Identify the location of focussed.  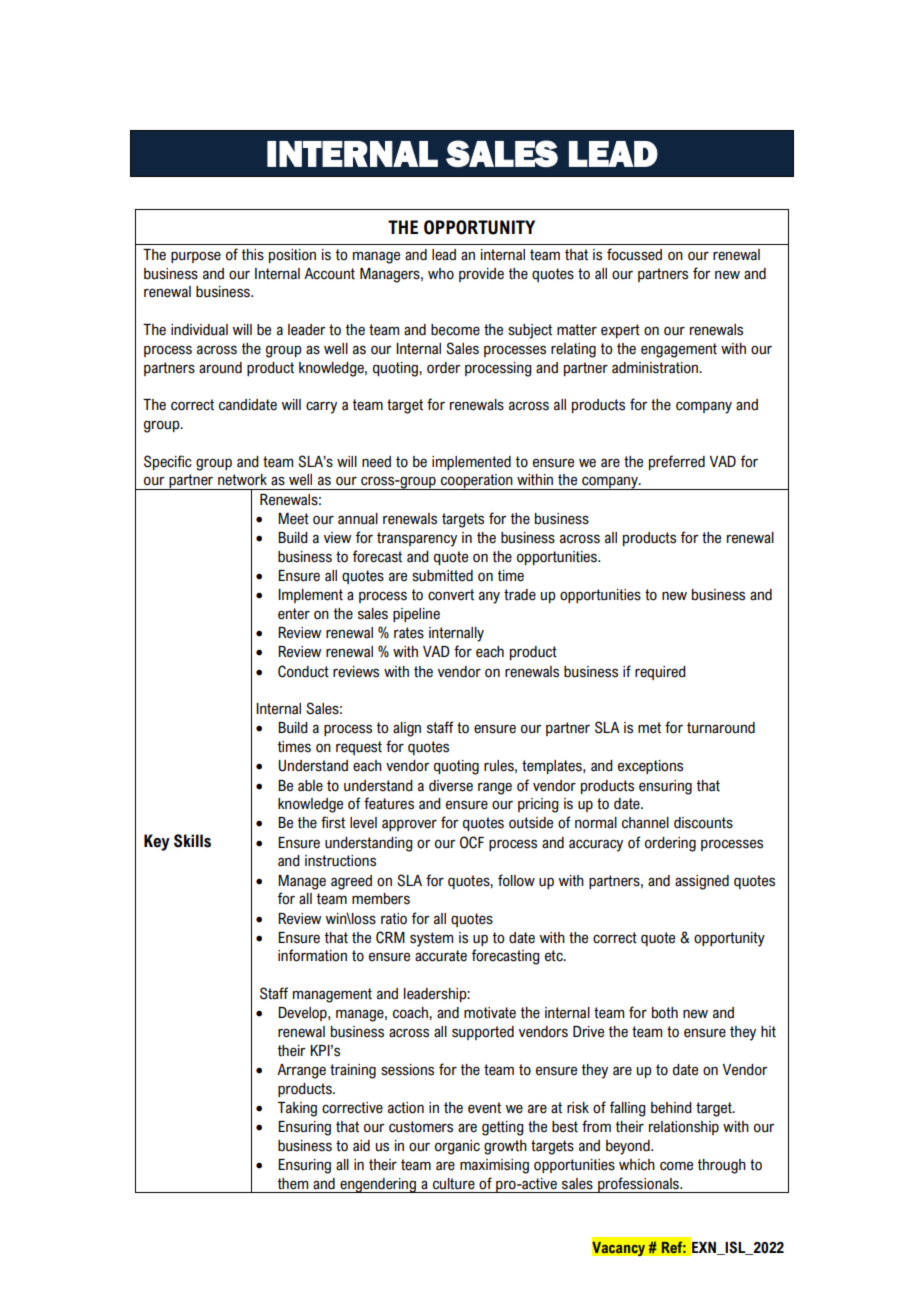
(634, 254).
